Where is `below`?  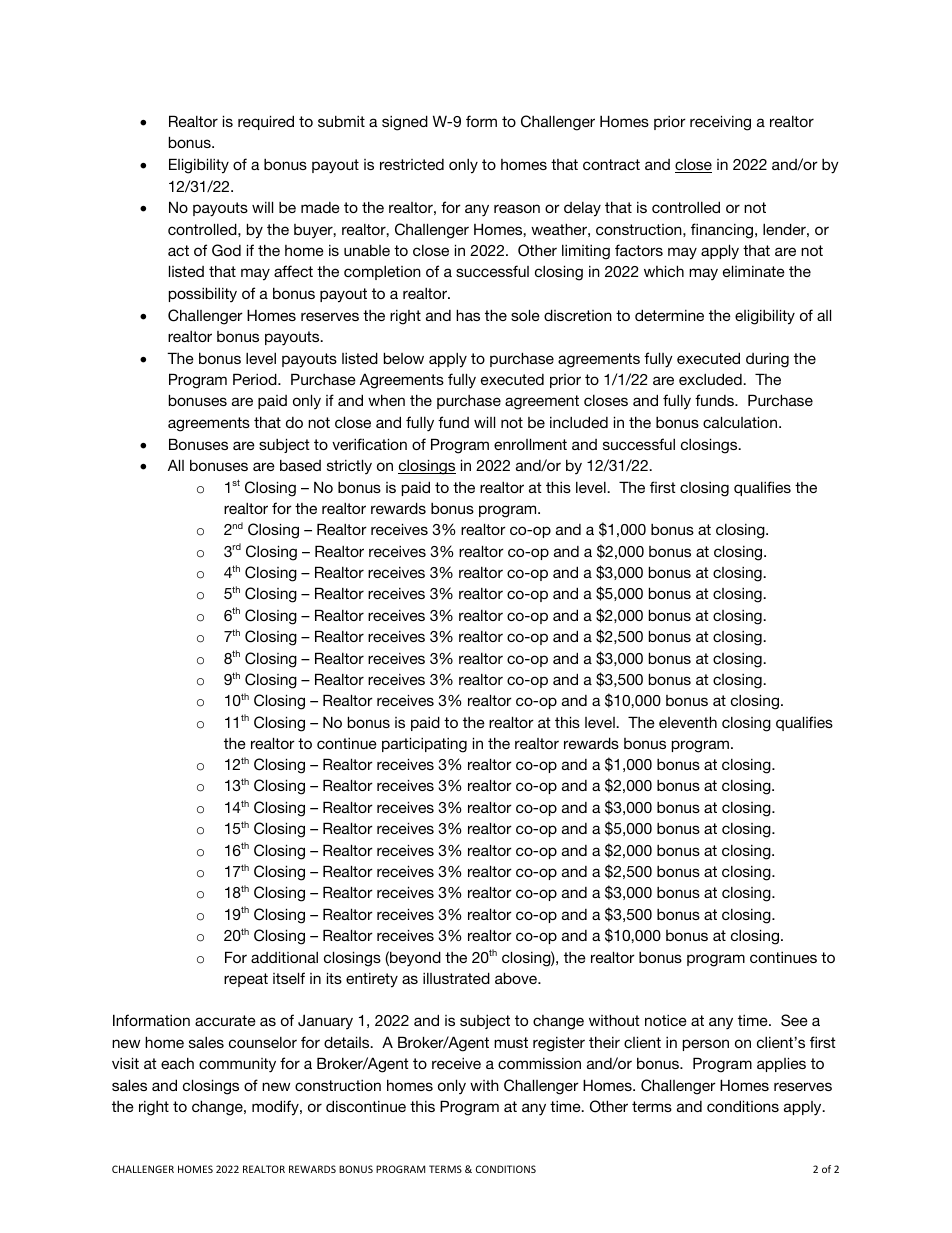 below is located at coordinates (404, 358).
